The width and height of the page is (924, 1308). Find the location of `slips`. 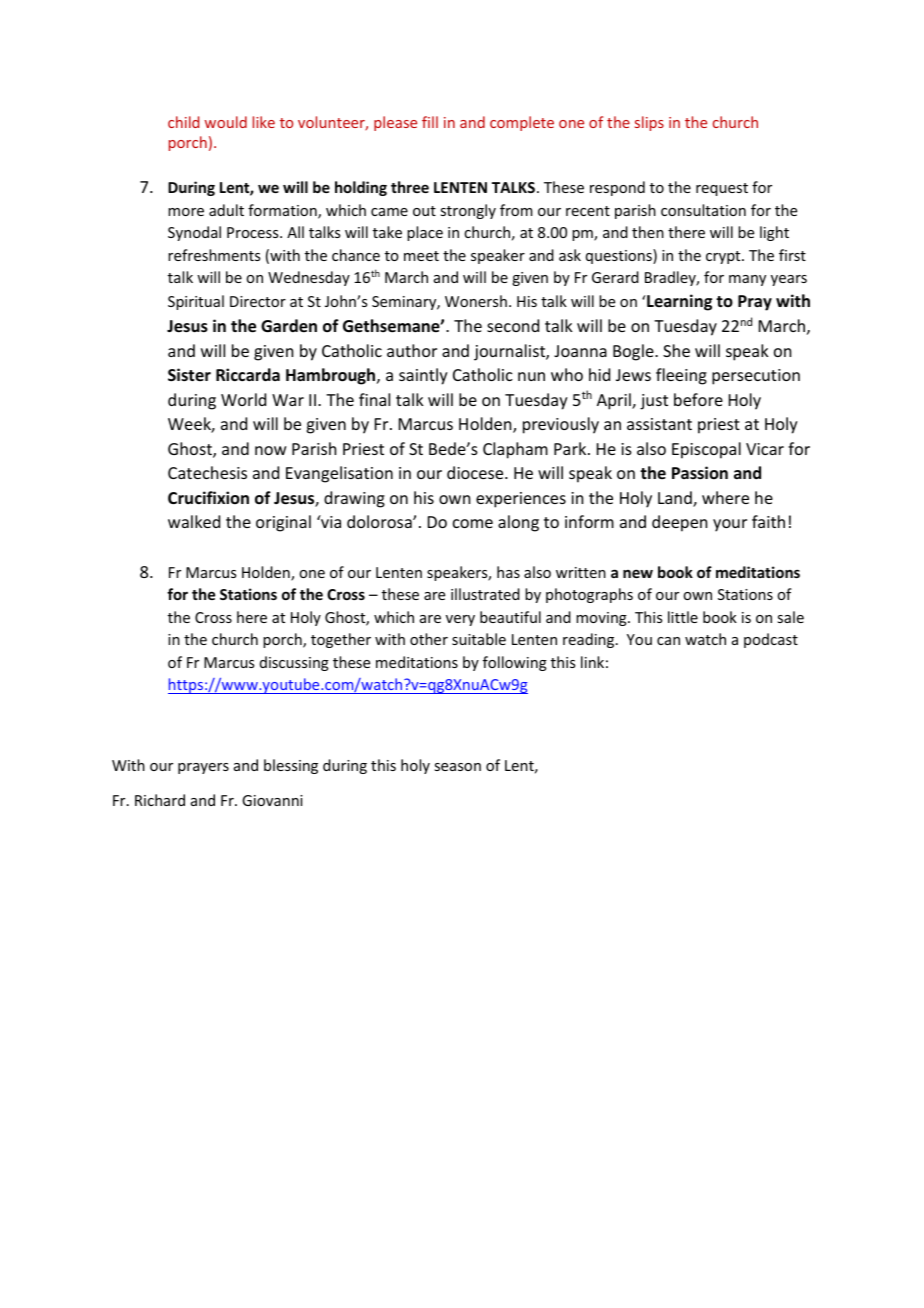

slips is located at coordinates (649, 123).
